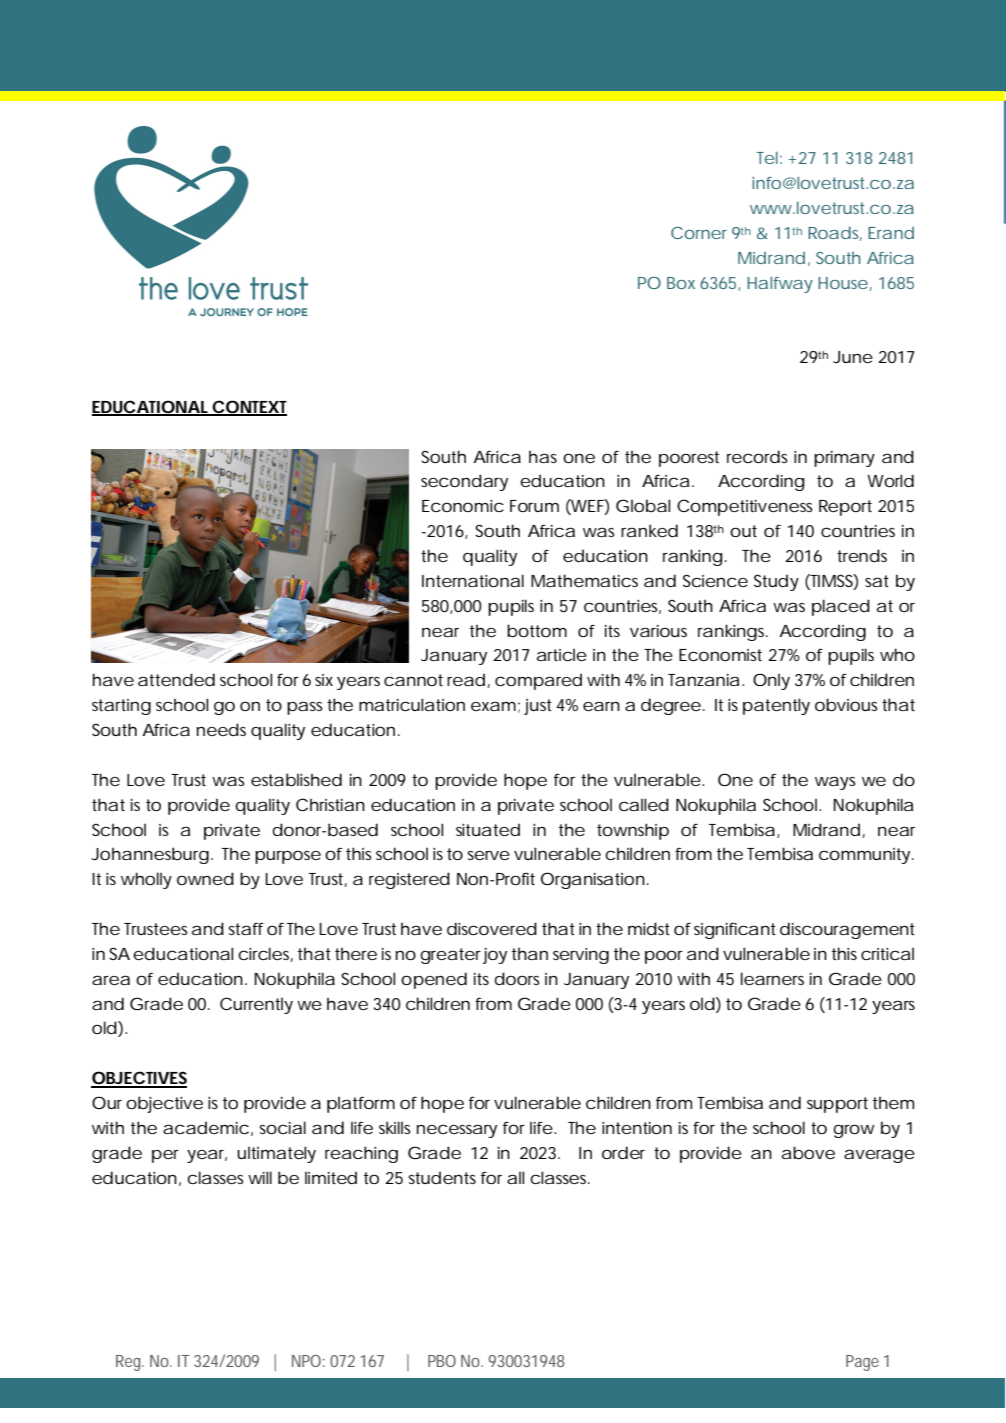 Image resolution: width=1006 pixels, height=1423 pixels. What do you see at coordinates (249, 407) in the screenshot?
I see `CONTEXT` at bounding box center [249, 407].
